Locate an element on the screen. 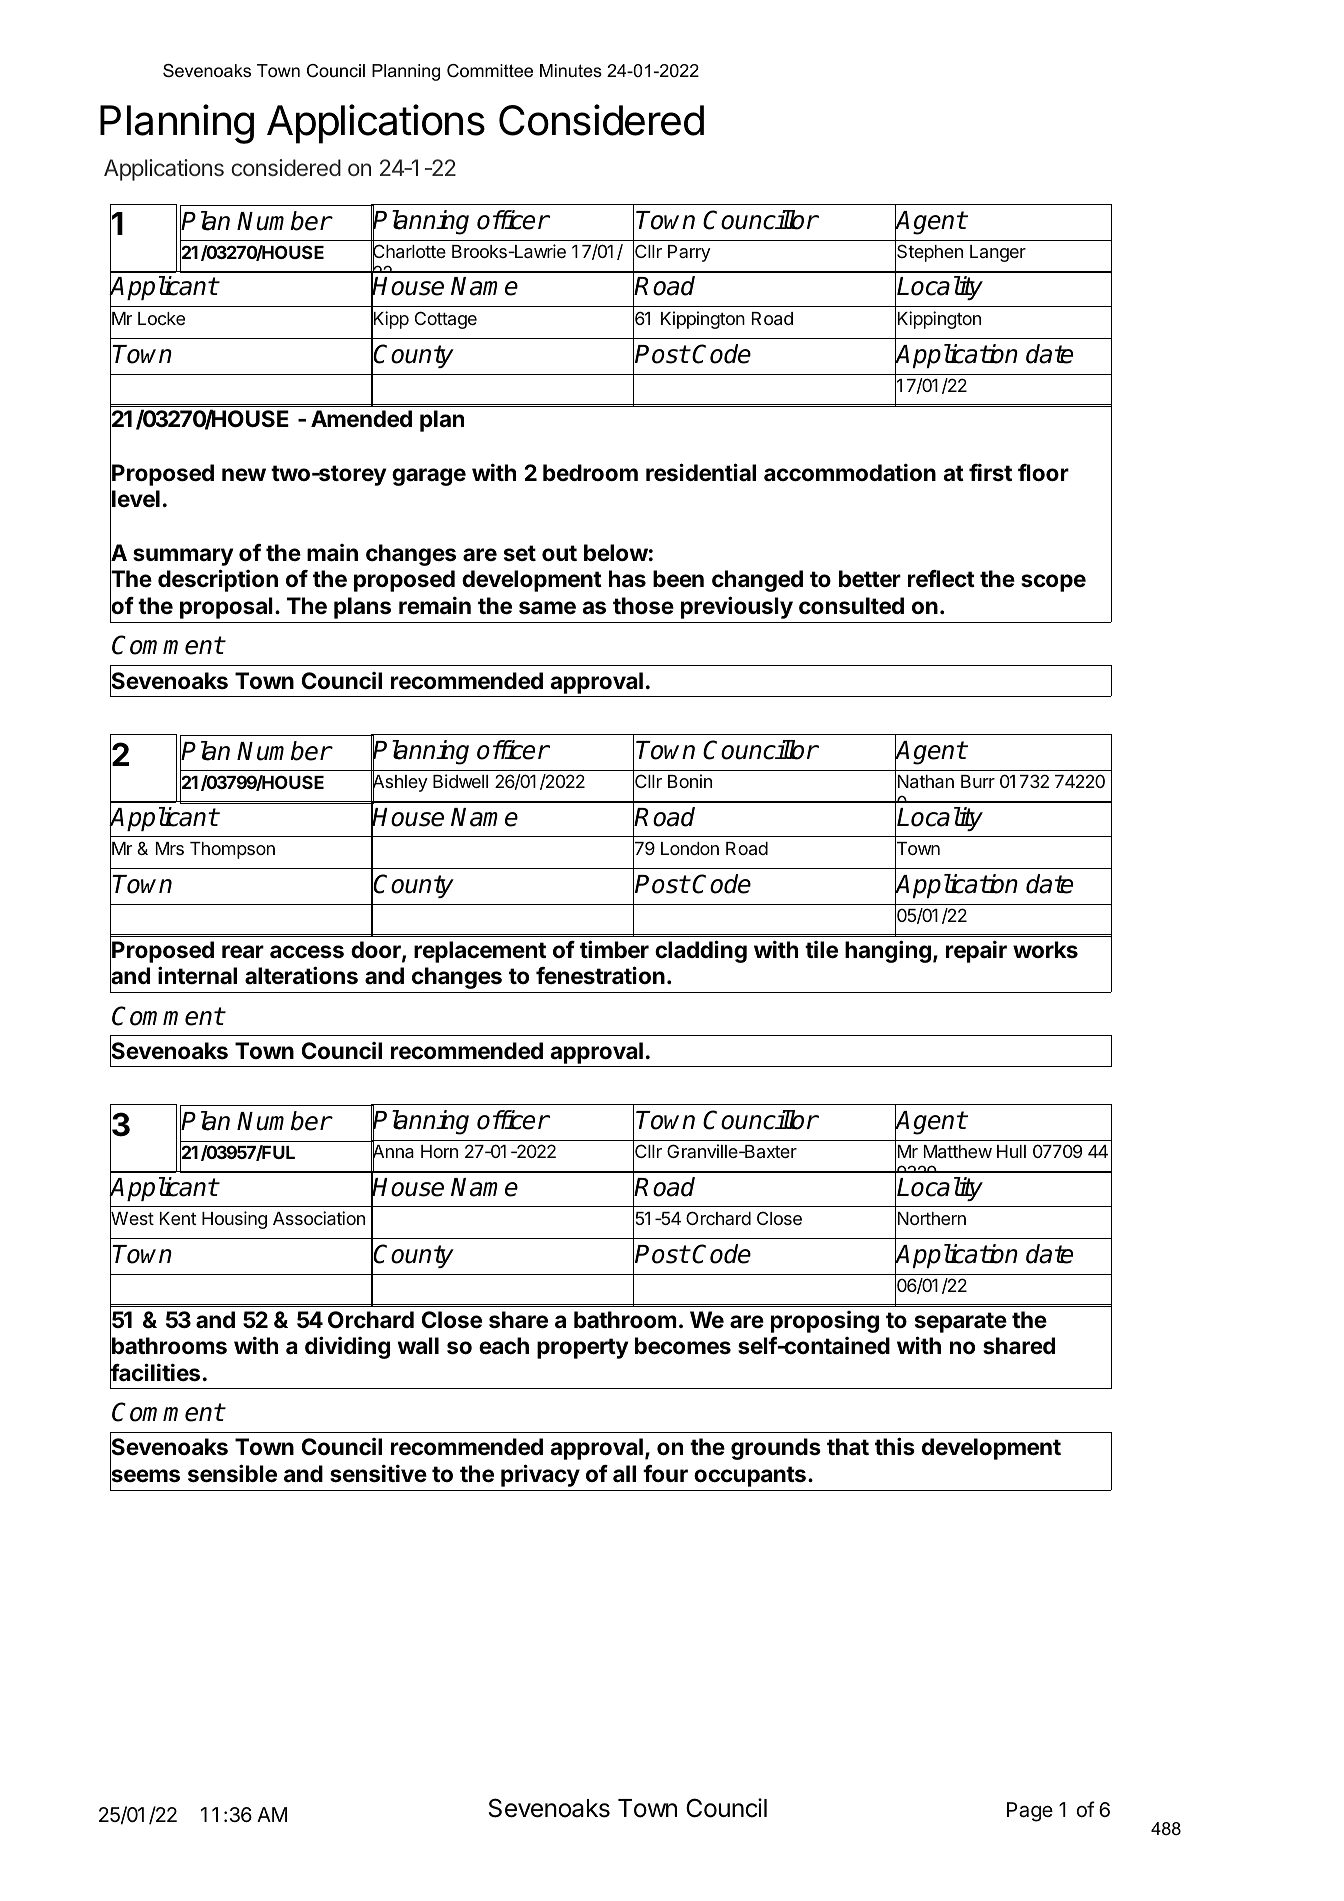  below is located at coordinates (616, 553).
